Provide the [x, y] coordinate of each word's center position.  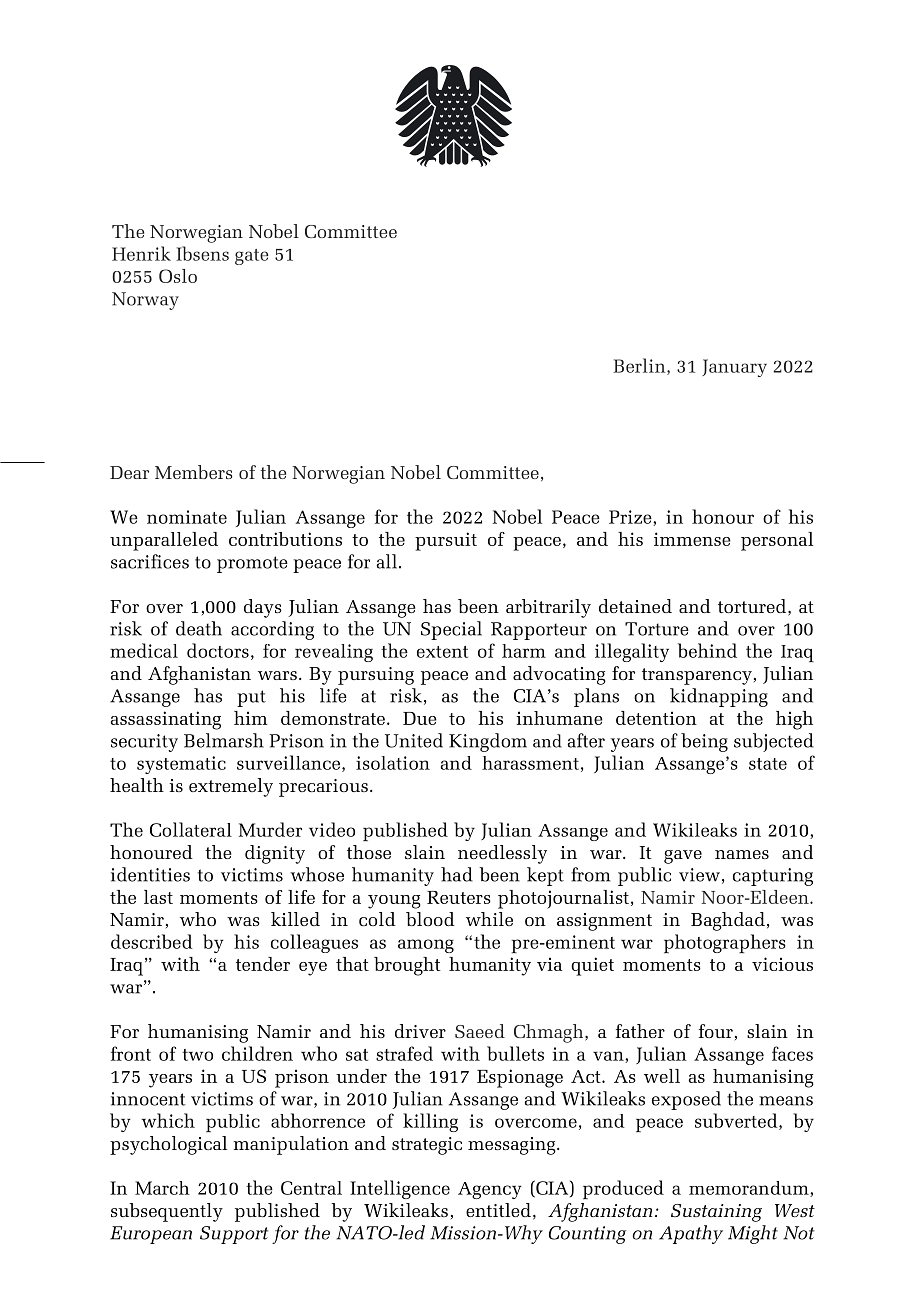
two [197, 1055]
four [716, 1031]
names [742, 854]
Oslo [178, 276]
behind [707, 650]
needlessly [502, 854]
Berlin [640, 366]
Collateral [191, 829]
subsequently [167, 1212]
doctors [218, 650]
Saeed [480, 1031]
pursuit [446, 541]
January [734, 368]
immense [692, 539]
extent [442, 652]
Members [194, 472]
